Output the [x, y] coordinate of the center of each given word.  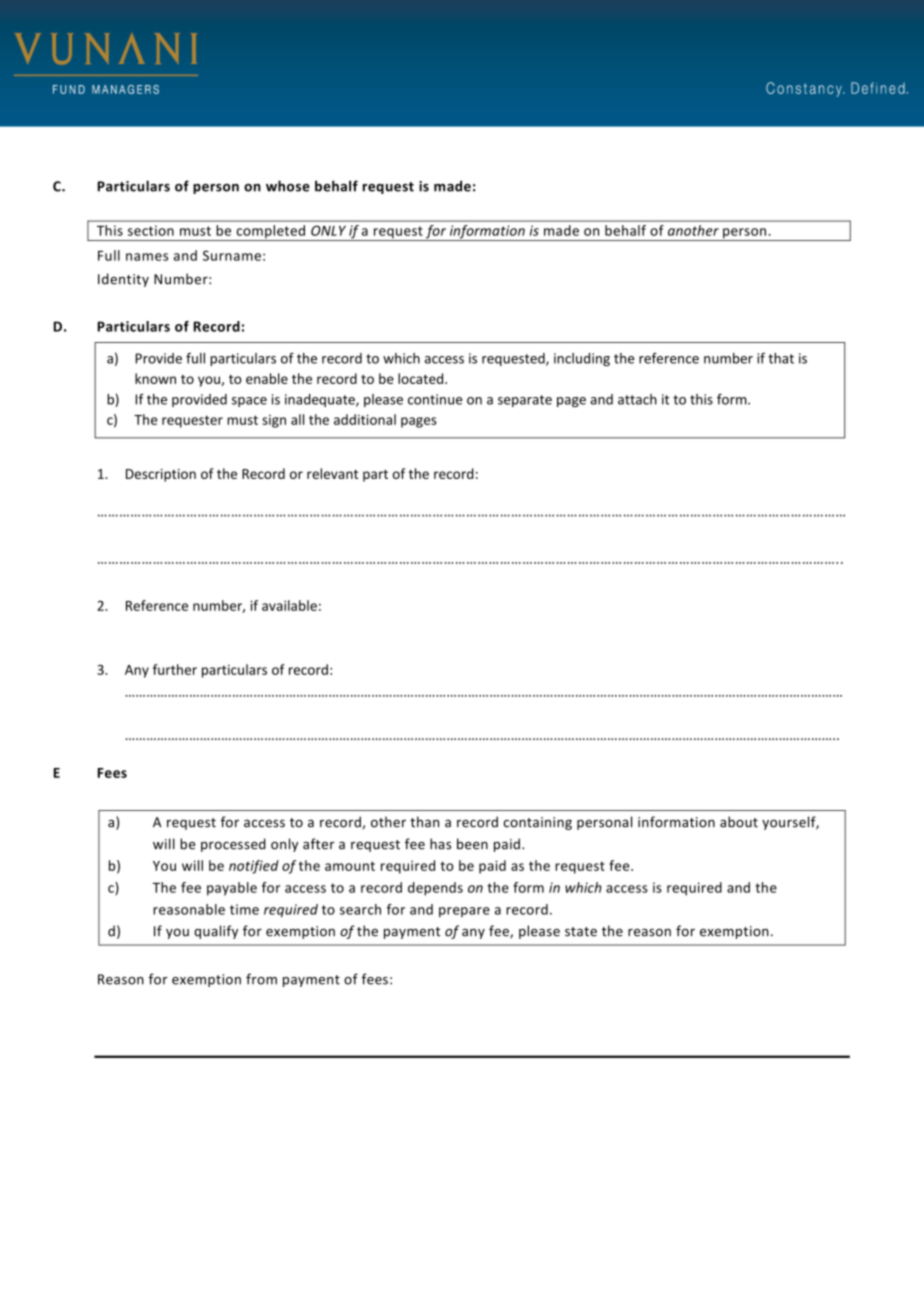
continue [435, 399]
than [424, 822]
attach [637, 399]
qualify [216, 932]
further [175, 669]
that [781, 358]
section [151, 230]
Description [161, 475]
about [739, 822]
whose [288, 186]
